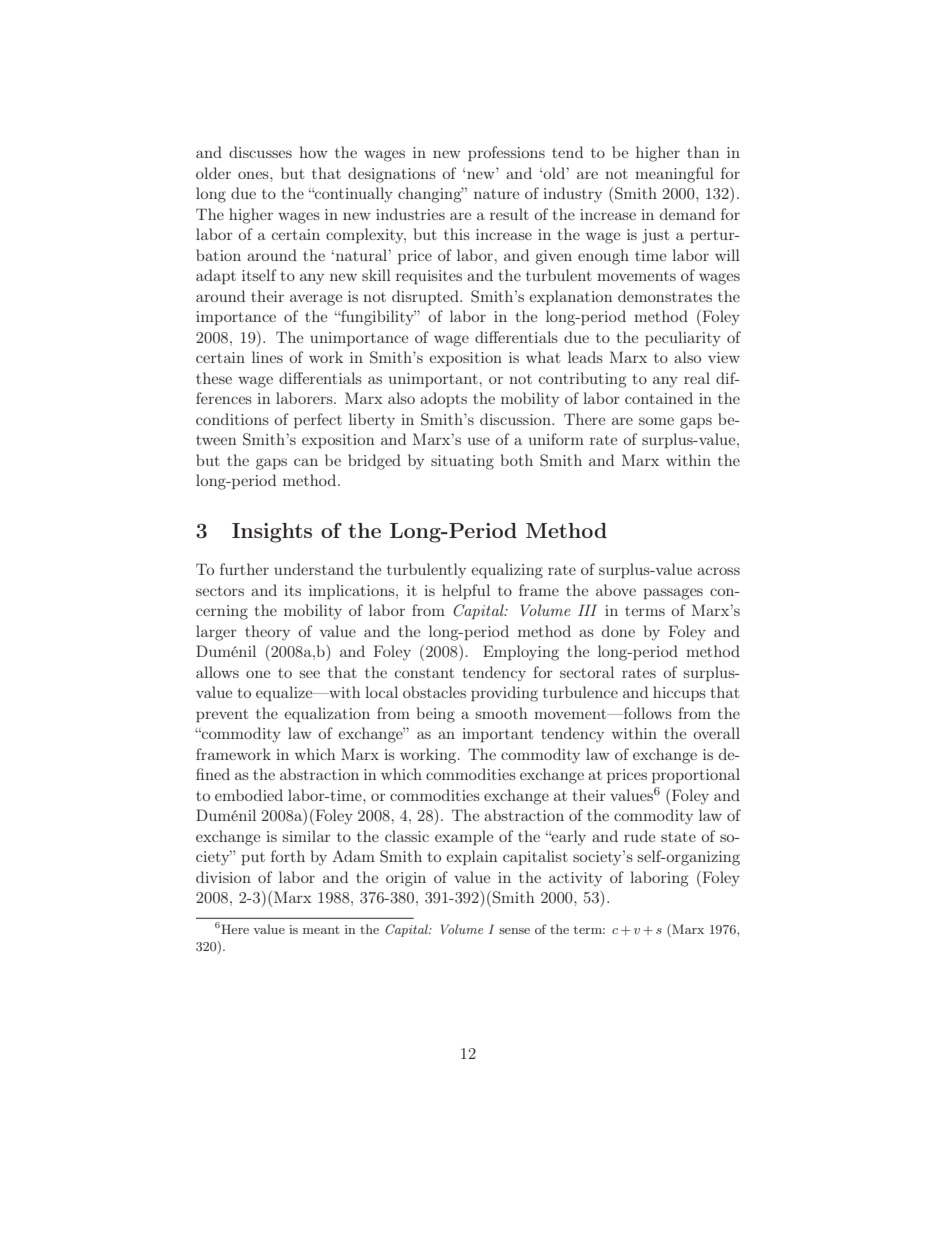 The image size is (952, 1233). What do you see at coordinates (260, 152) in the screenshot?
I see `discusses` at bounding box center [260, 152].
